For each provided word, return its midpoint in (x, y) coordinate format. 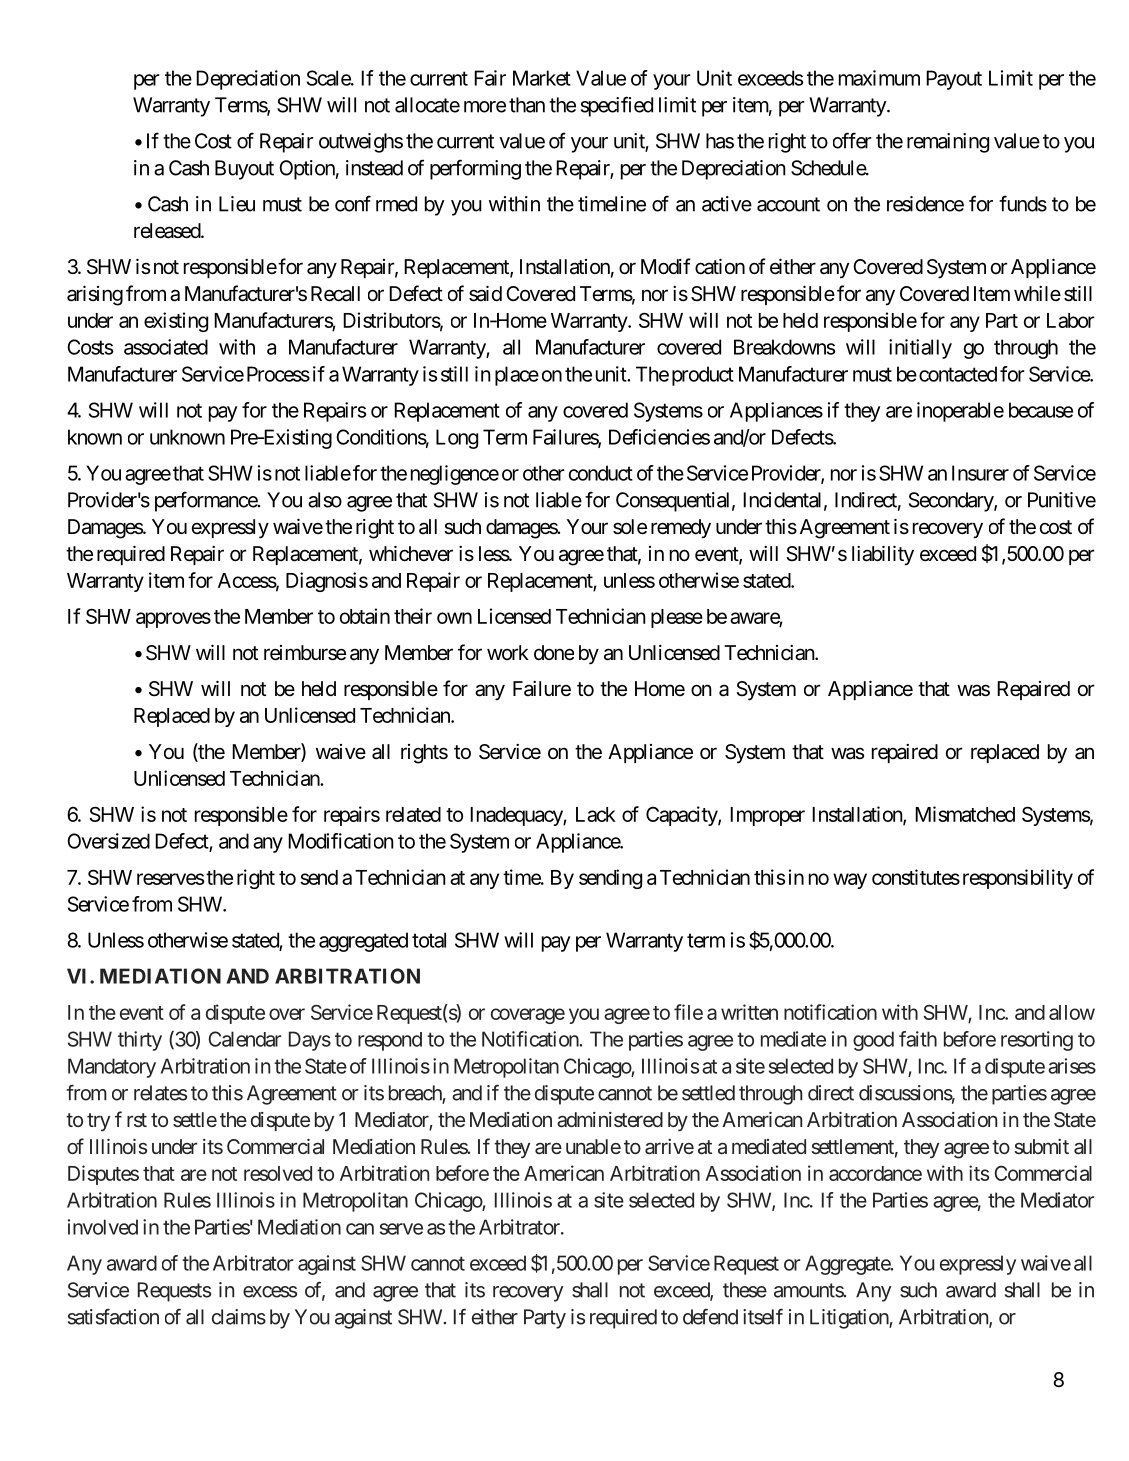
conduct (601, 473)
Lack (596, 814)
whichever (411, 553)
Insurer (980, 473)
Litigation (850, 1319)
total (429, 940)
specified (617, 106)
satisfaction (113, 1317)
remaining (948, 143)
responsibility (1016, 879)
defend (710, 1316)
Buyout (244, 170)
